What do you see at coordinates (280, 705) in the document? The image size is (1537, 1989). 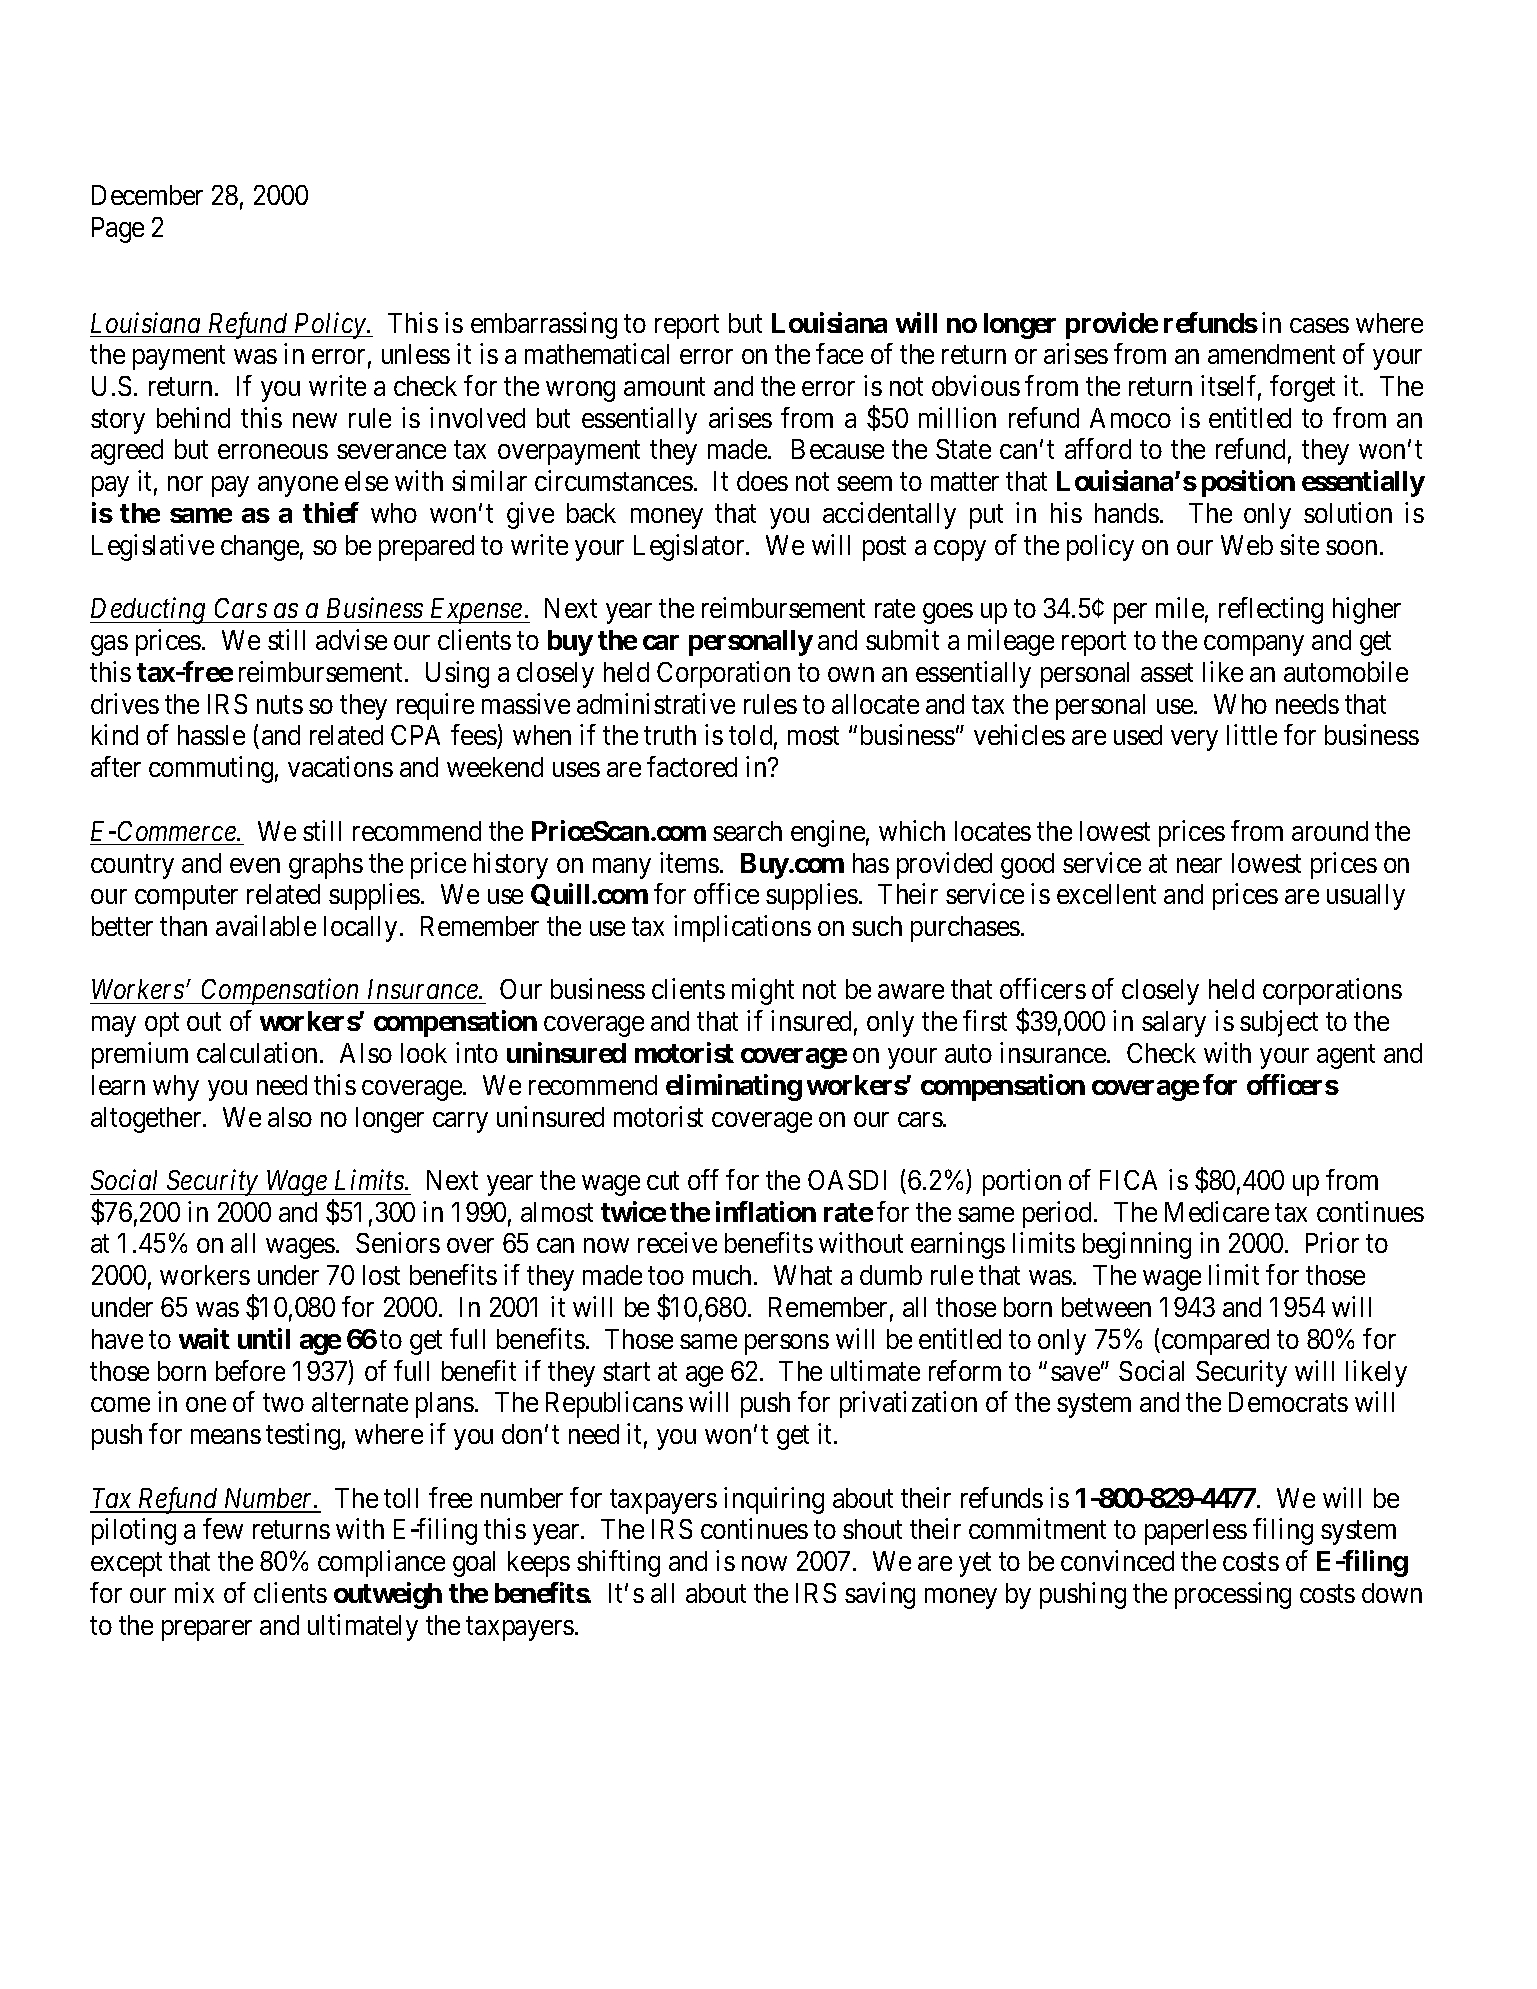 I see `nuts` at bounding box center [280, 705].
